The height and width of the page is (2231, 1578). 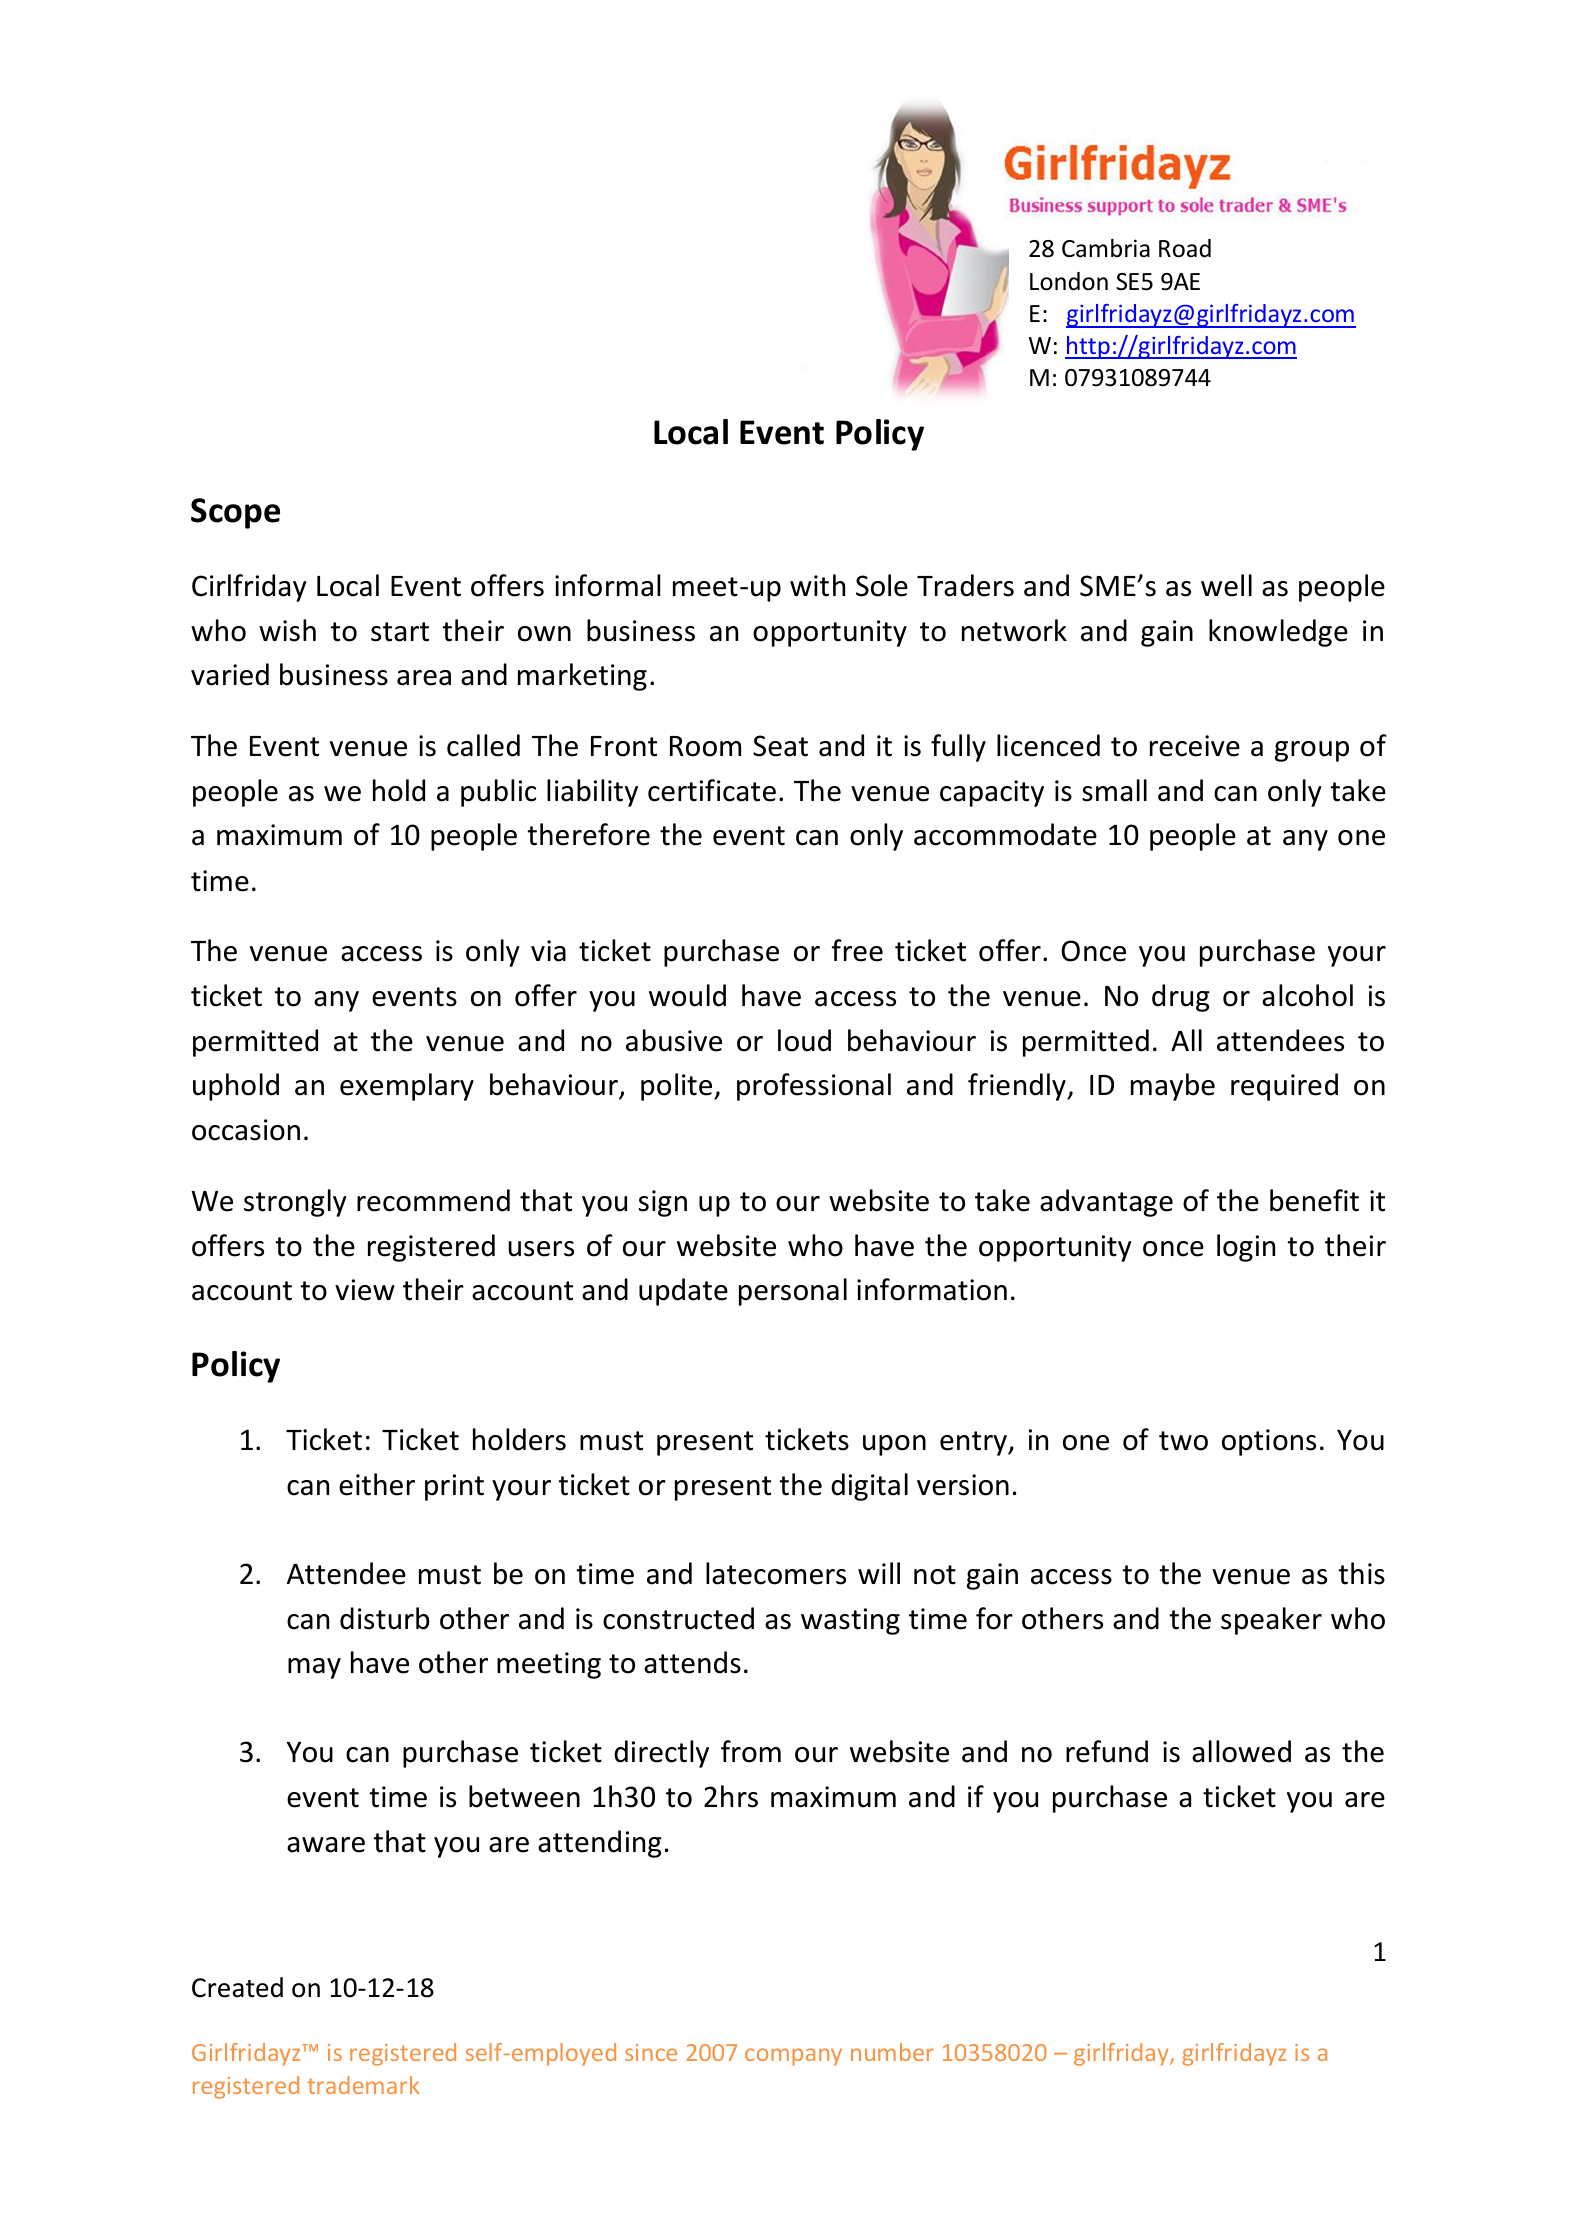 What do you see at coordinates (1181, 998) in the page?
I see `drug` at bounding box center [1181, 998].
